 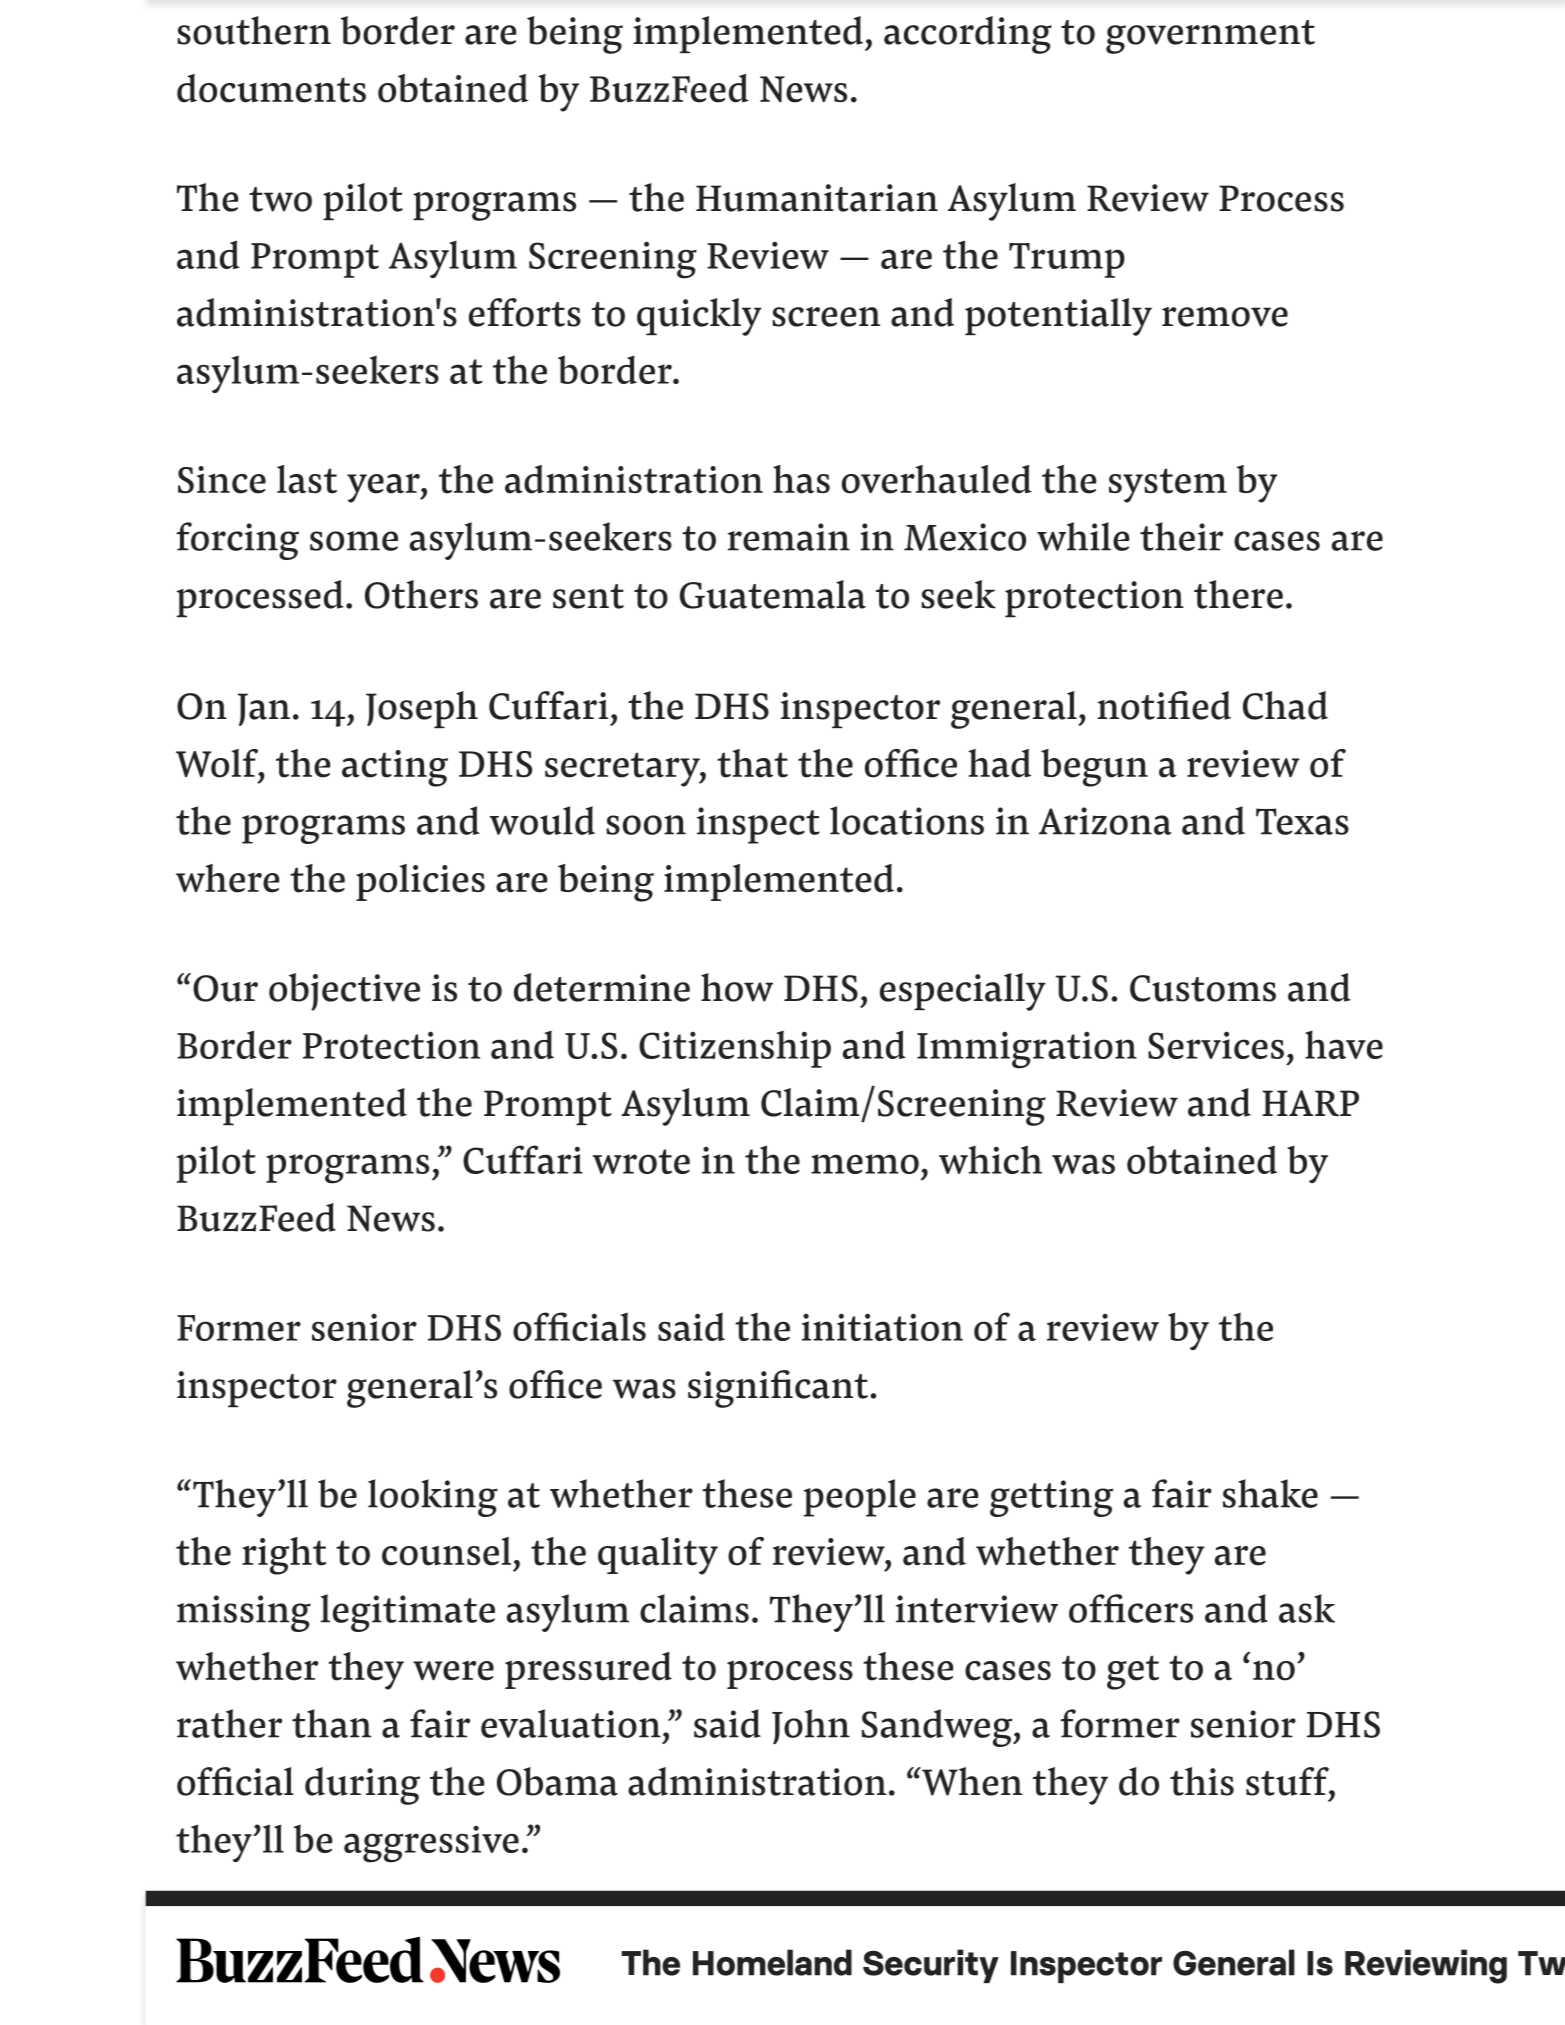 What do you see at coordinates (817, 198) in the document?
I see `Humanitarian` at bounding box center [817, 198].
